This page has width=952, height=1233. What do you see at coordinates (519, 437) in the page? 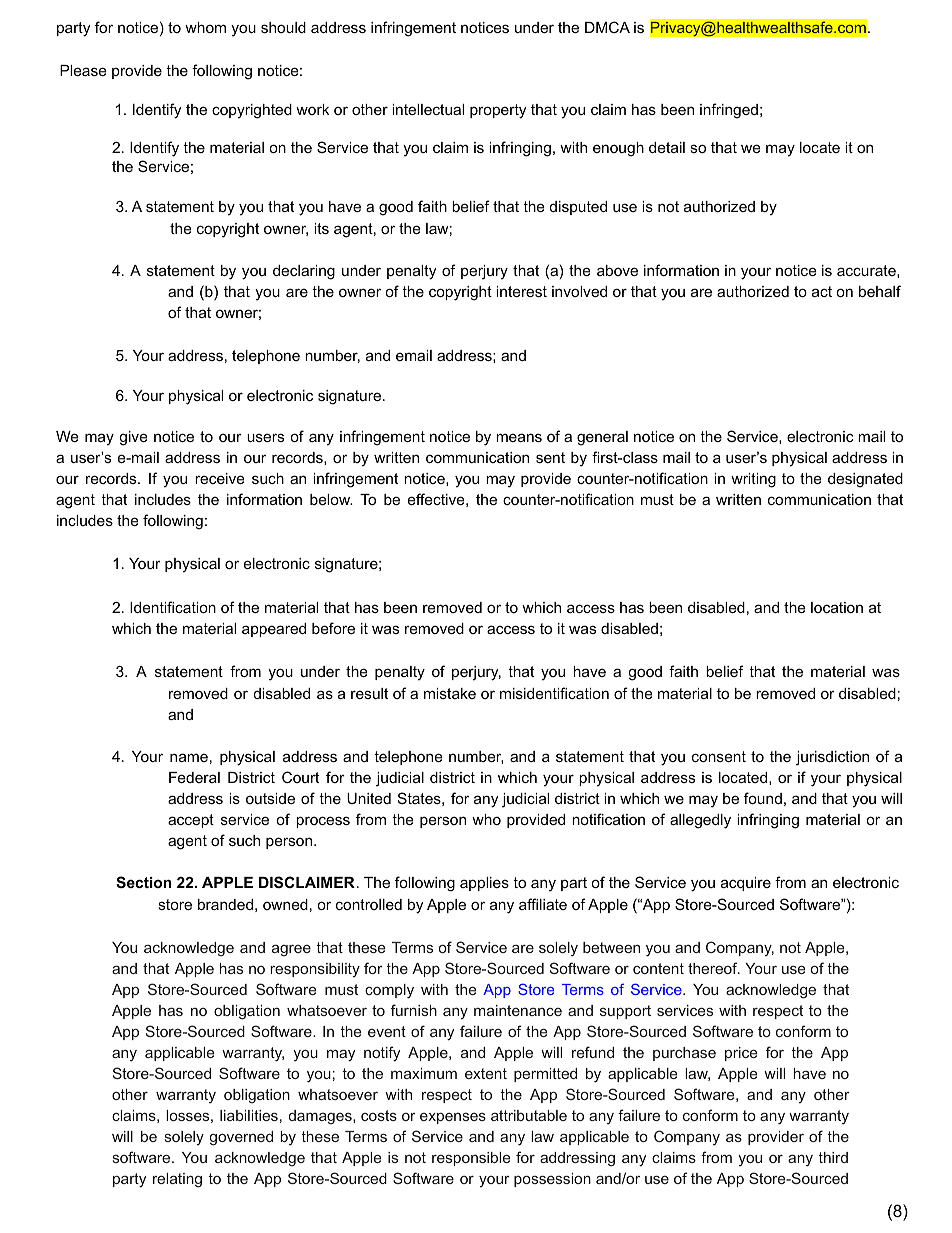
I see `means` at bounding box center [519, 437].
